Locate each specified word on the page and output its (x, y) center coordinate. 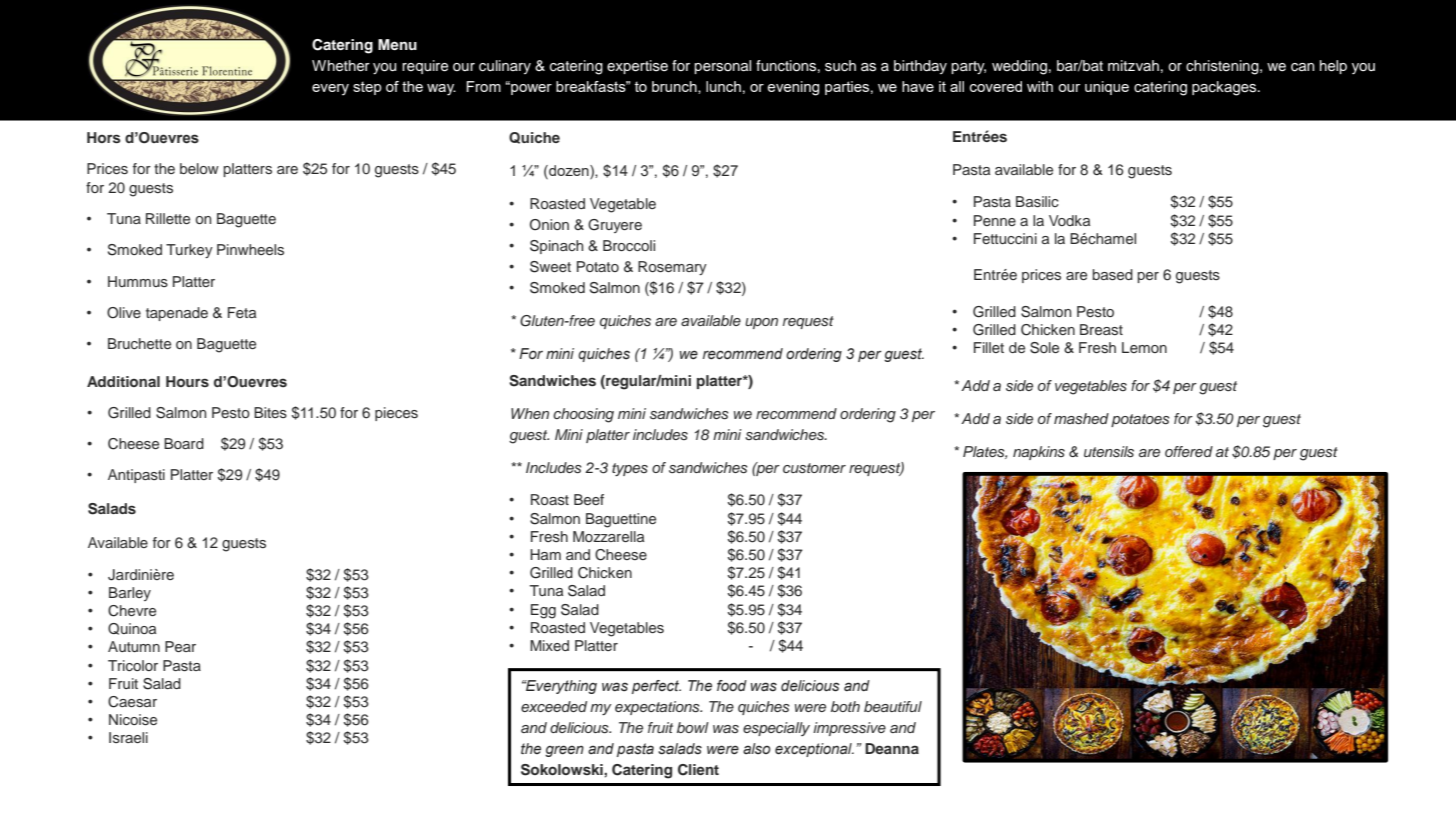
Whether (341, 66)
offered (1189, 451)
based (1112, 274)
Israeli (128, 737)
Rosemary (672, 268)
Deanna (892, 748)
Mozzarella (608, 536)
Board (184, 443)
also (757, 749)
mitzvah (1133, 65)
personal (722, 67)
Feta (242, 312)
